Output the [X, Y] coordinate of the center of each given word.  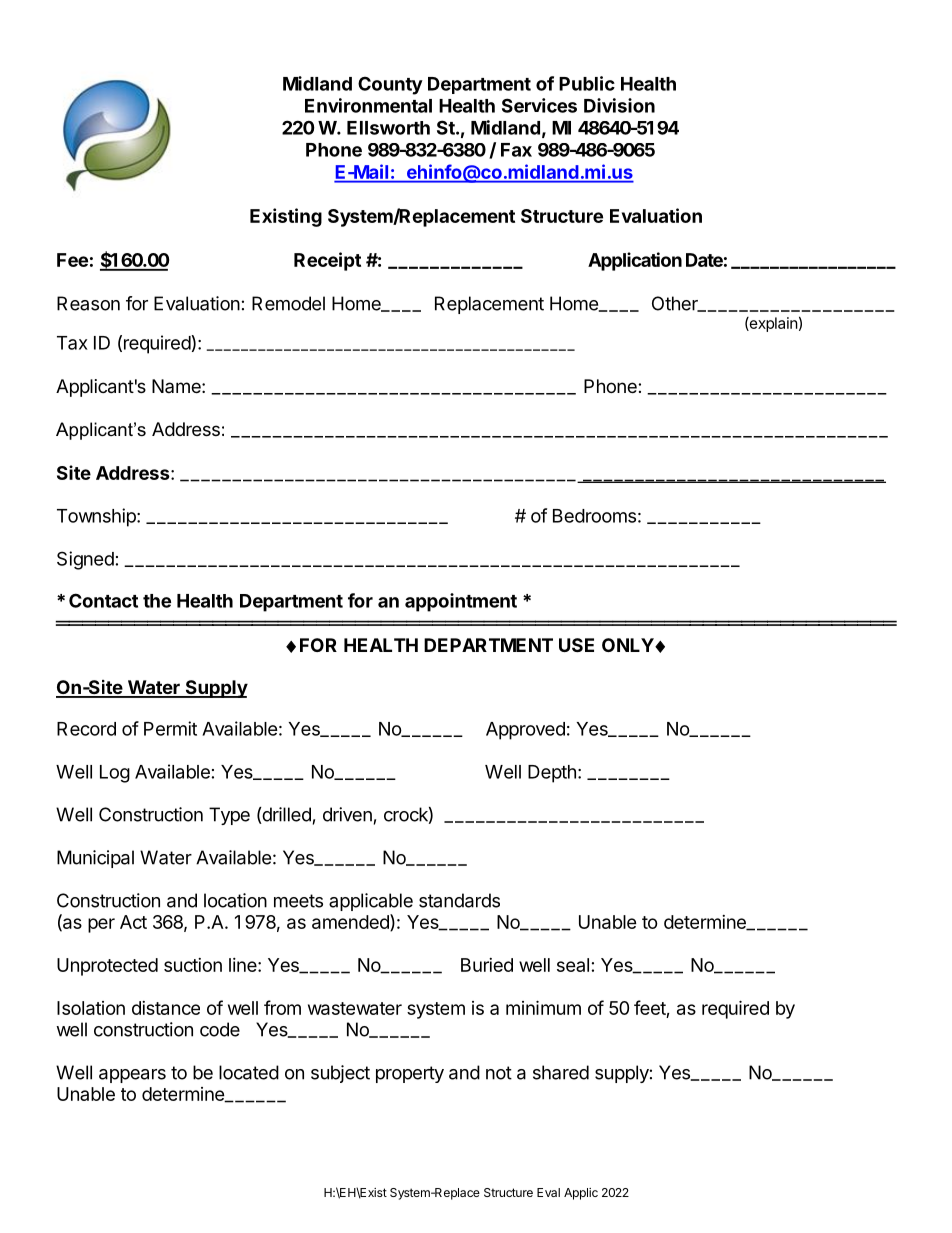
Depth [552, 774]
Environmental [368, 105]
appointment [461, 602]
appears [132, 1076]
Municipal [95, 859]
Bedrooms [594, 516]
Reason [88, 303]
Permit [170, 728]
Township [97, 517]
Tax [72, 343]
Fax [516, 150]
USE [576, 645]
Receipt [327, 261]
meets [298, 901]
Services [539, 105]
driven [347, 814]
